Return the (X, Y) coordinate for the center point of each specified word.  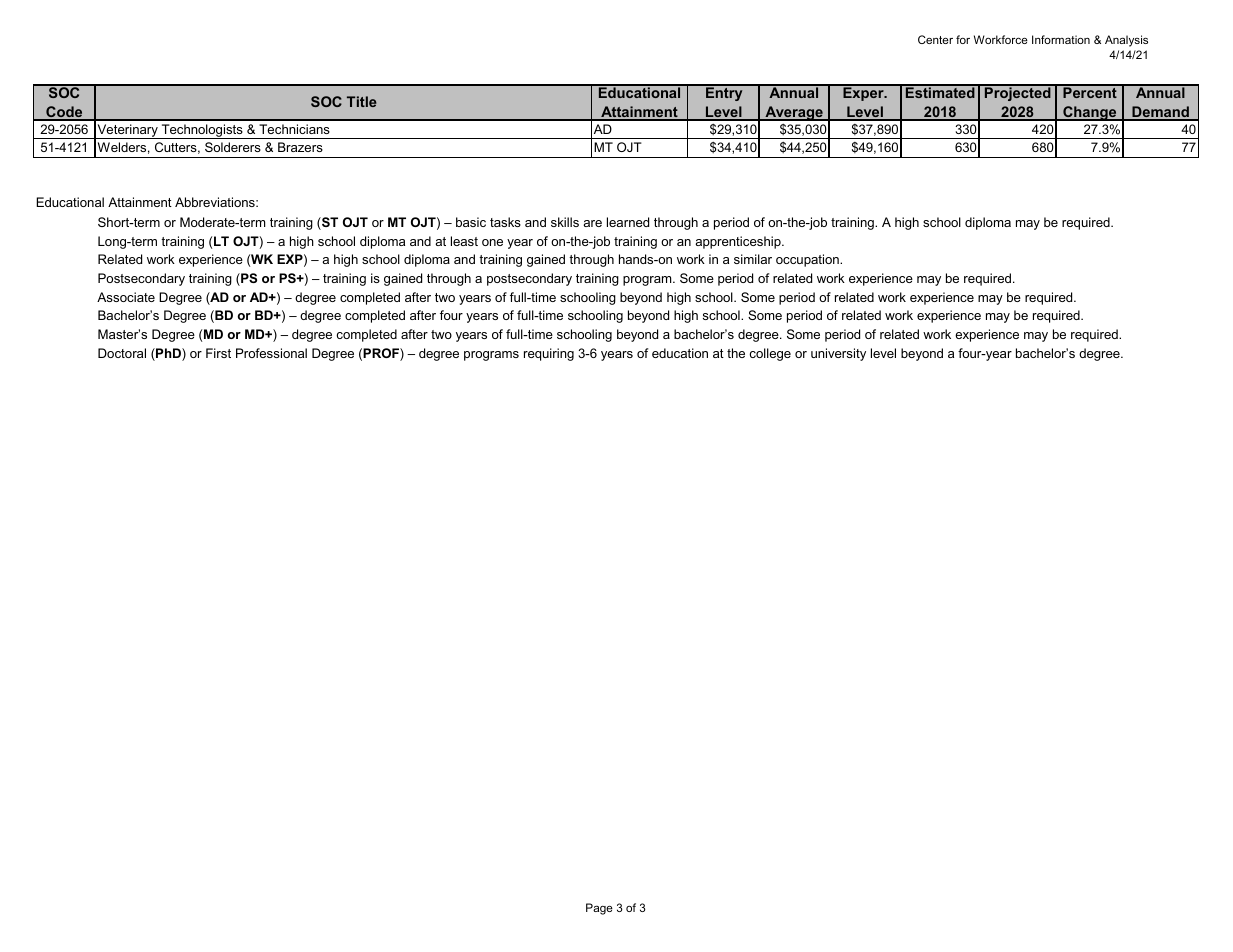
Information (1061, 39)
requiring (549, 354)
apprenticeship (739, 242)
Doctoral (122, 353)
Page (599, 909)
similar (753, 259)
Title (362, 101)
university (838, 354)
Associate (126, 297)
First (218, 353)
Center (935, 39)
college (770, 354)
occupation (808, 260)
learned (628, 222)
